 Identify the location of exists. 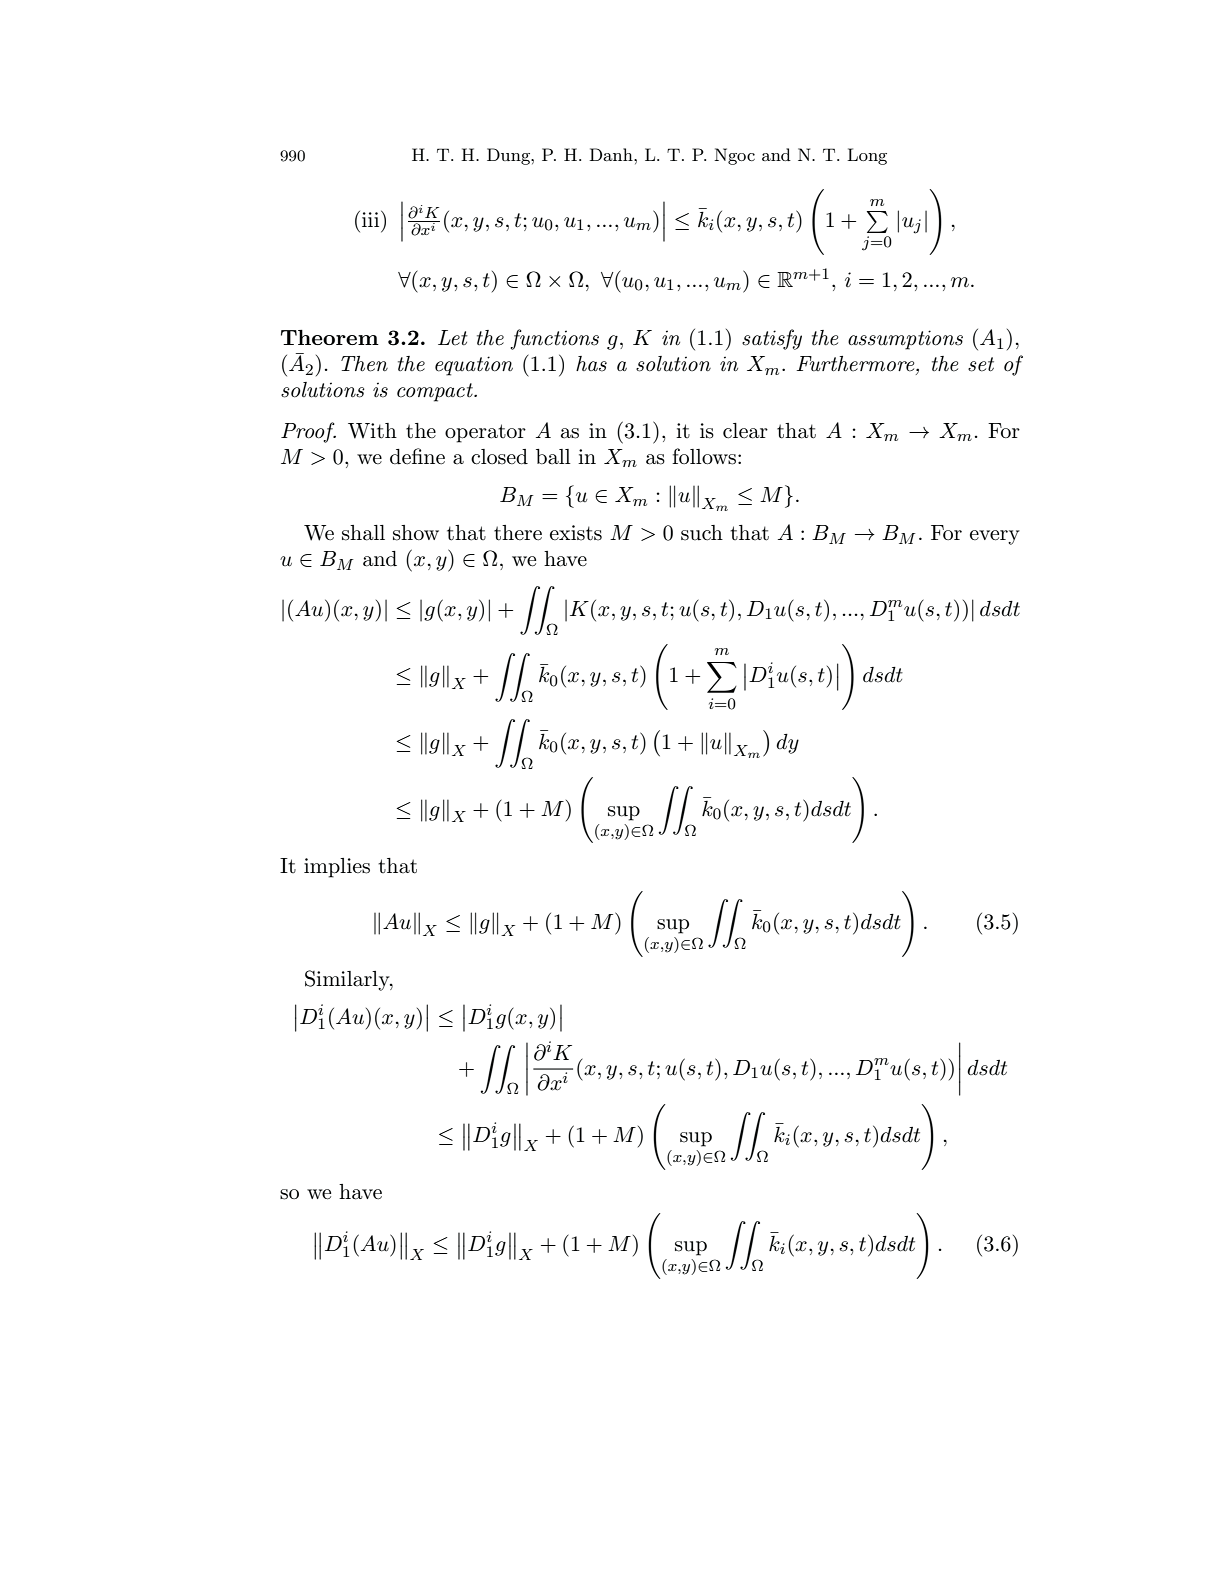
(576, 533).
